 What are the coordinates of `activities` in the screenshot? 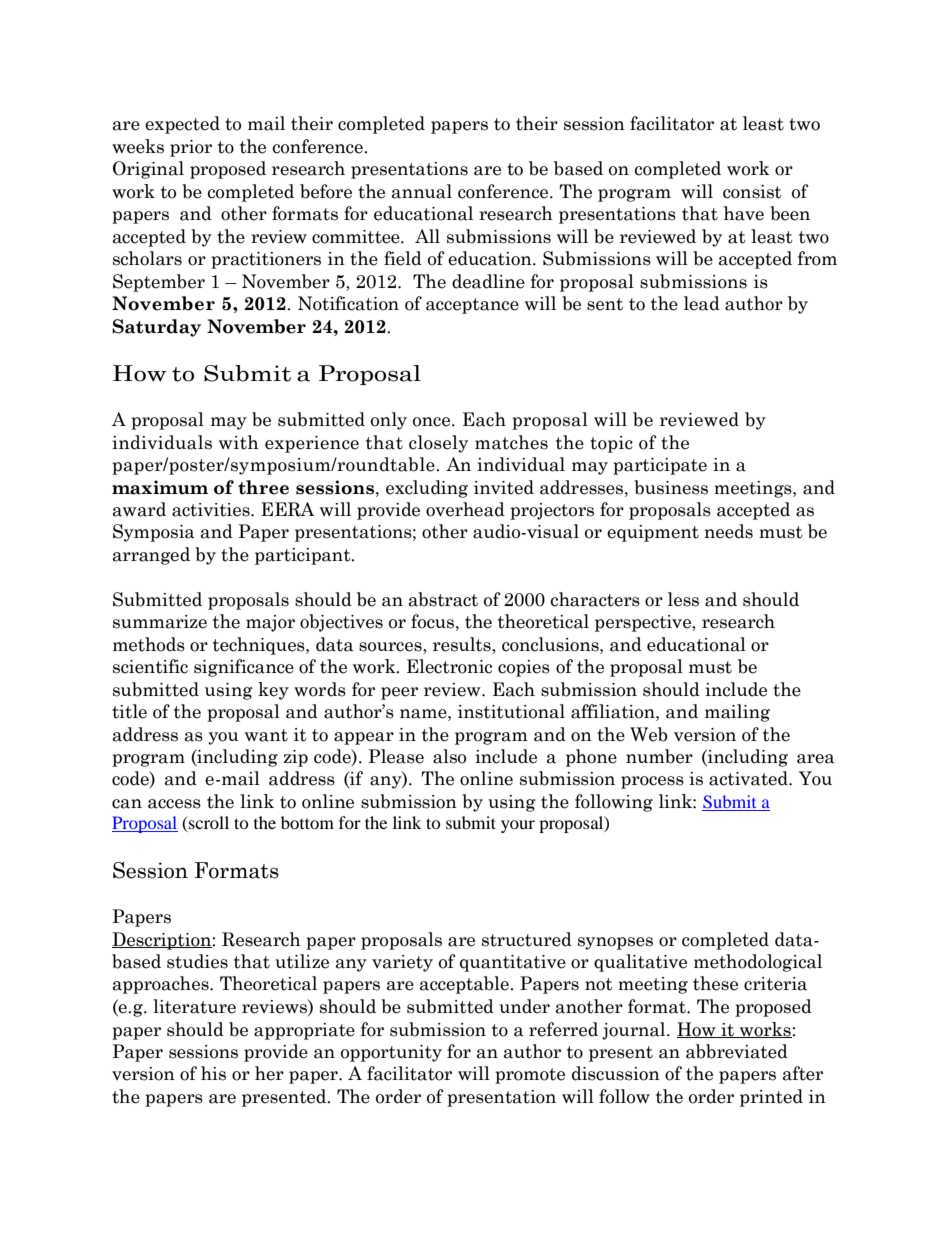 It's located at (212, 510).
